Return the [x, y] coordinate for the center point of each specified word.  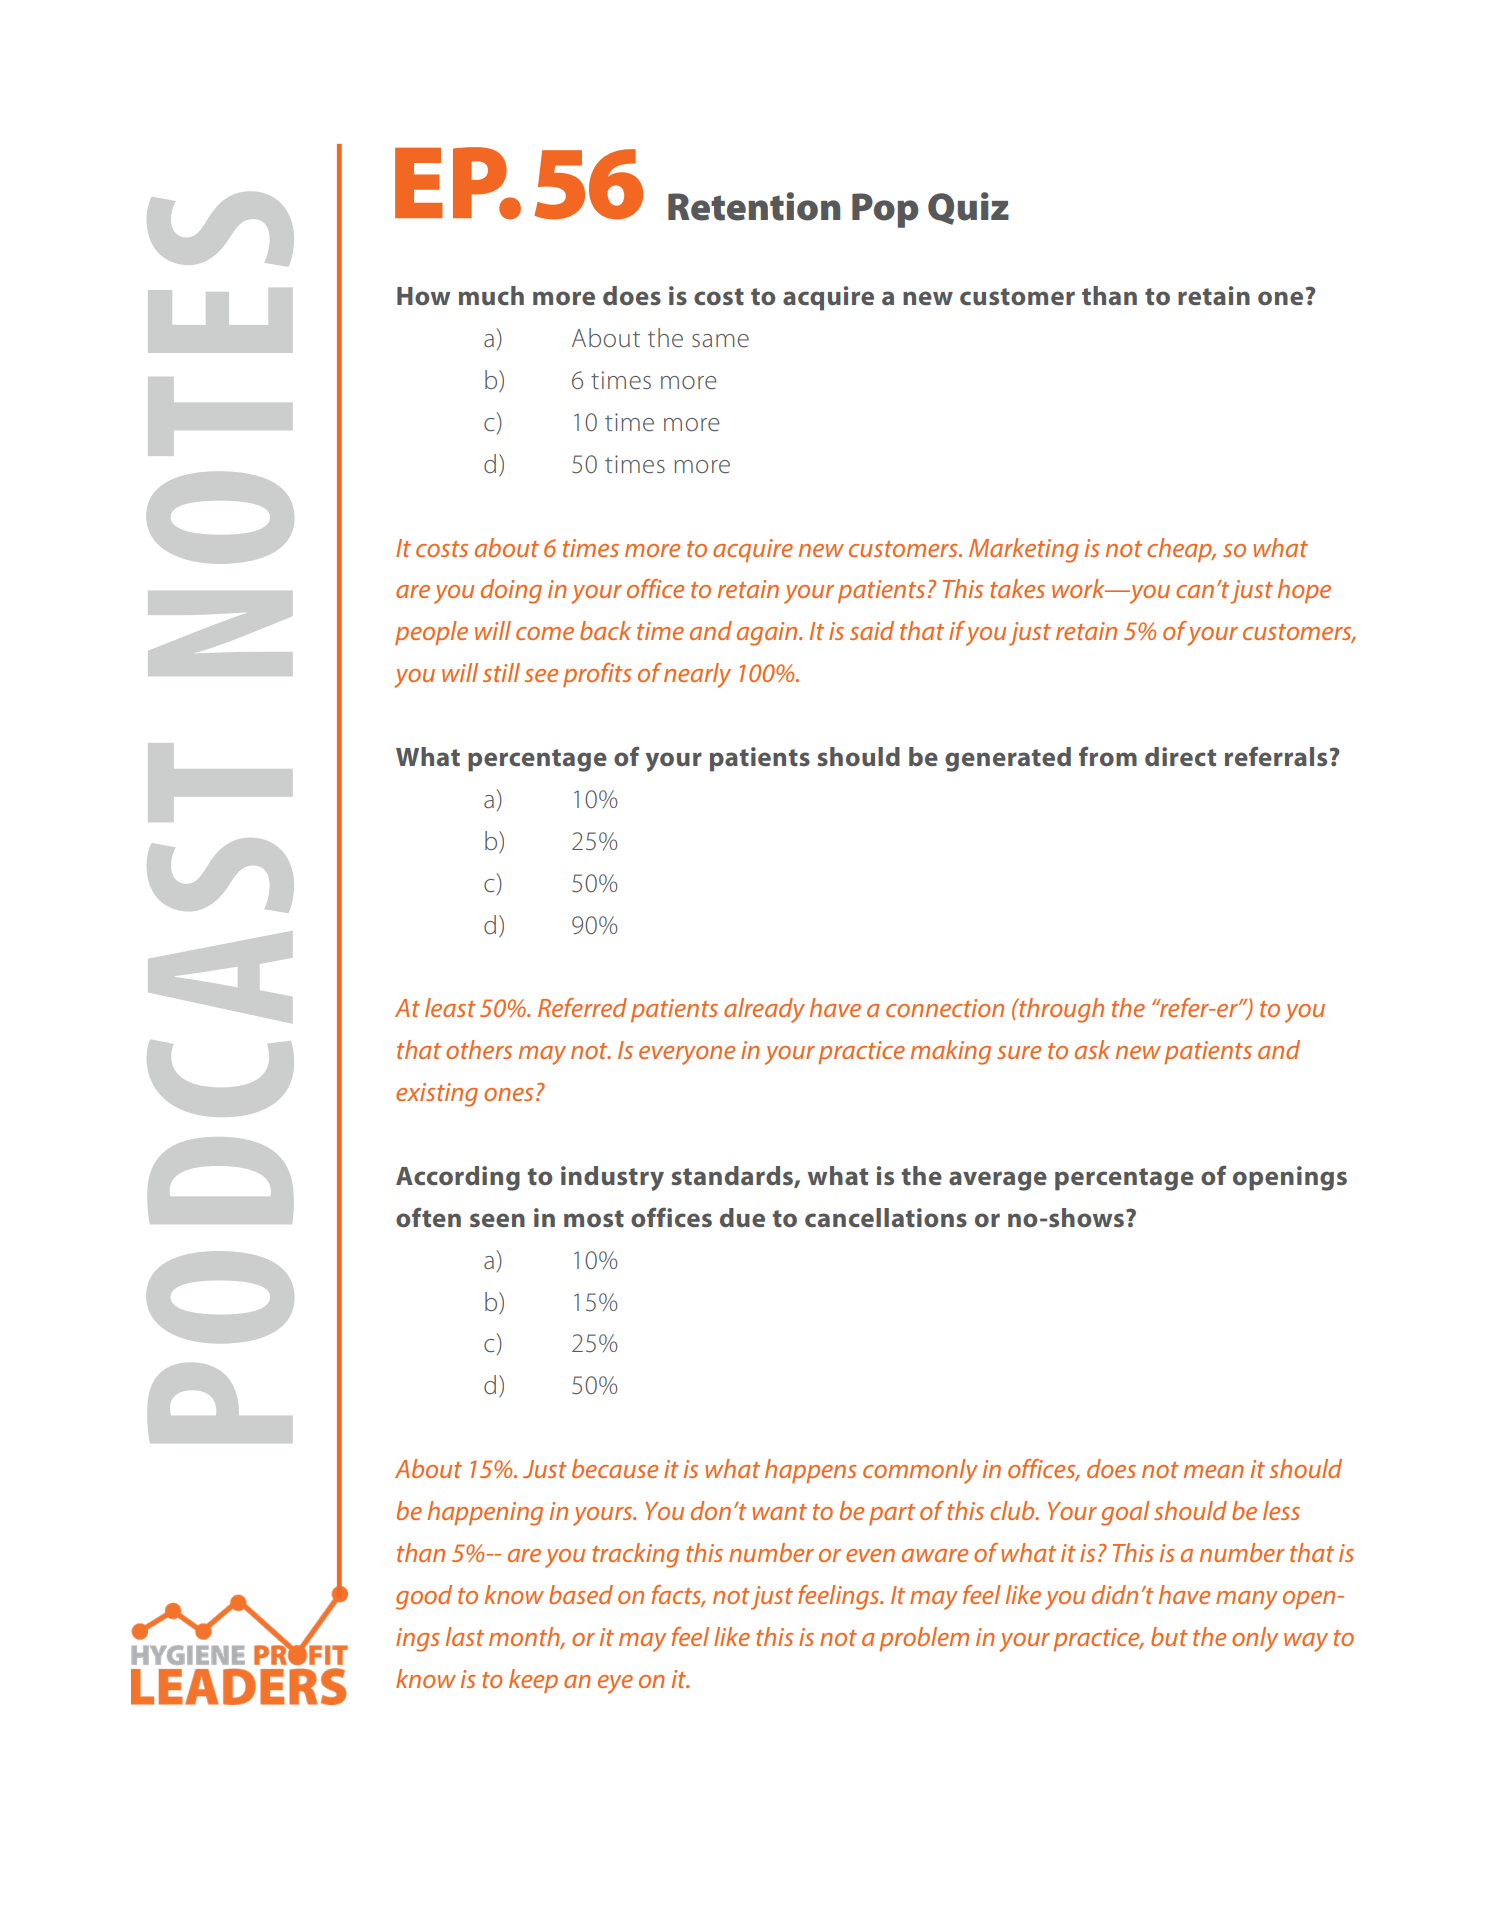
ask [1092, 1049]
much [491, 296]
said [872, 630]
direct [1180, 756]
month [525, 1637]
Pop [885, 210]
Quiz [968, 208]
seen [497, 1220]
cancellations [886, 1217]
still [501, 672]
